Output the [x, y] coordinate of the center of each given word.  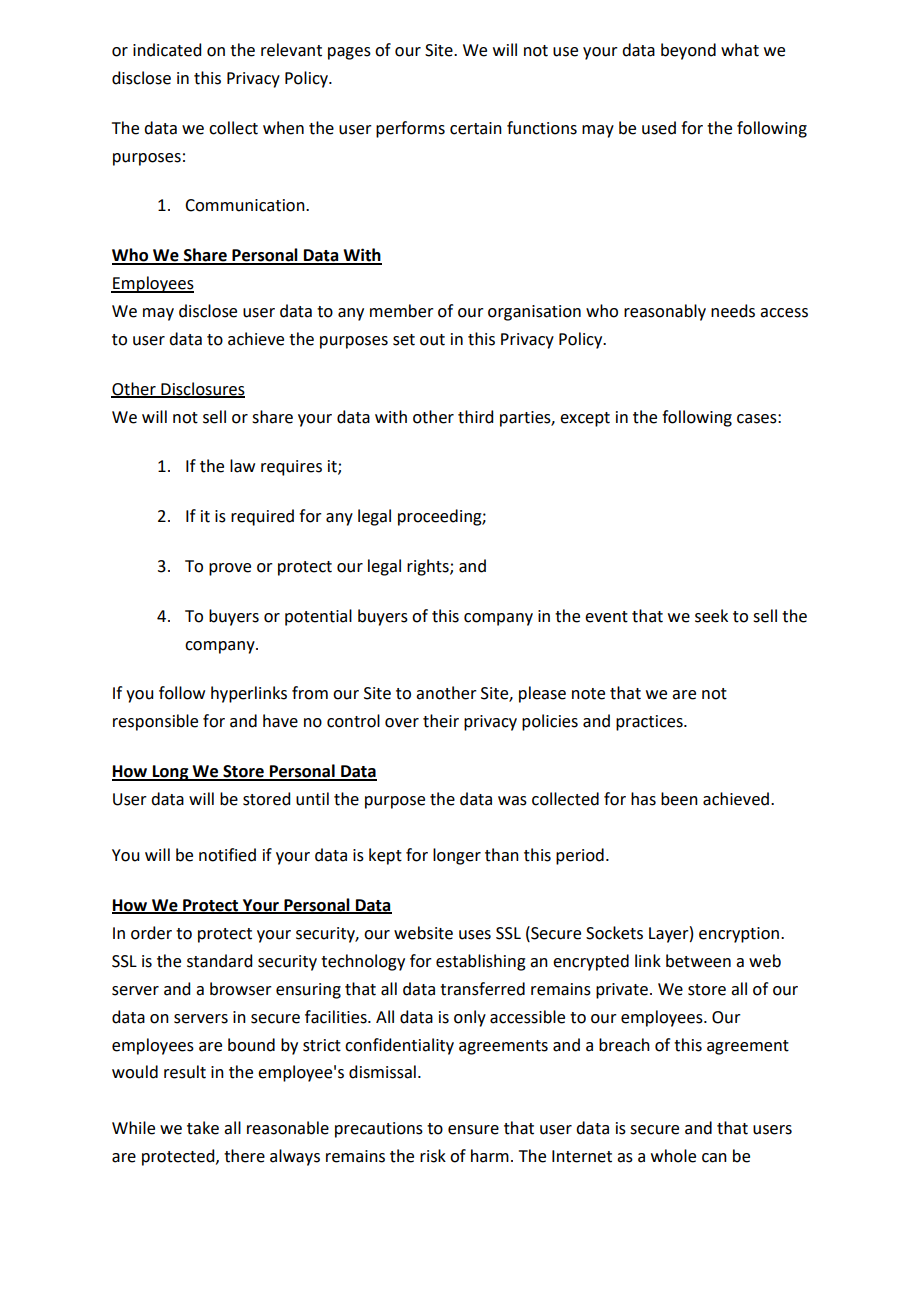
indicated [167, 50]
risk [433, 1156]
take [203, 1128]
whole [673, 1156]
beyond [688, 51]
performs [410, 129]
